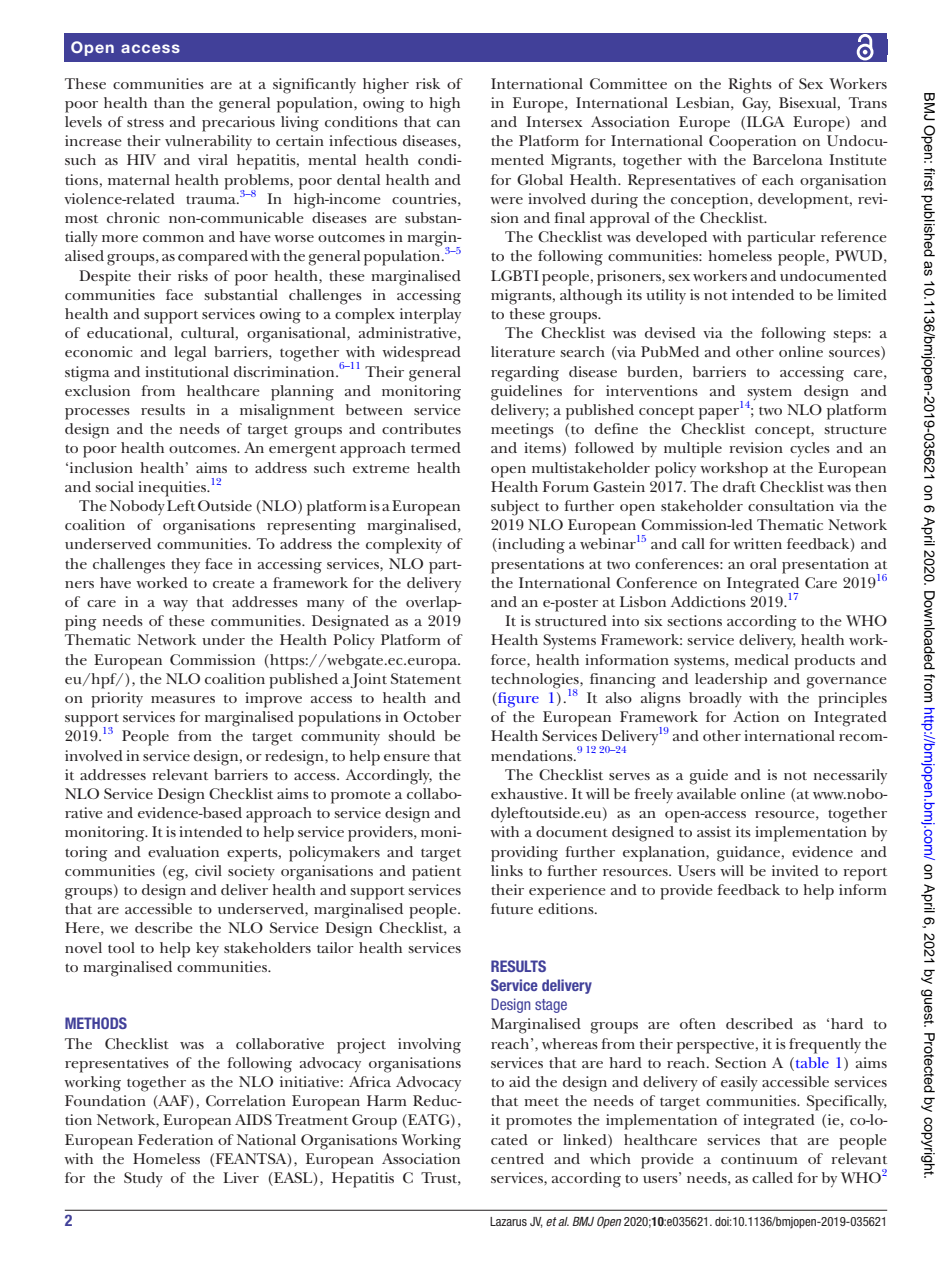 The width and height of the image is (952, 1270). What do you see at coordinates (508, 1221) in the image?
I see `Lazarus` at bounding box center [508, 1221].
